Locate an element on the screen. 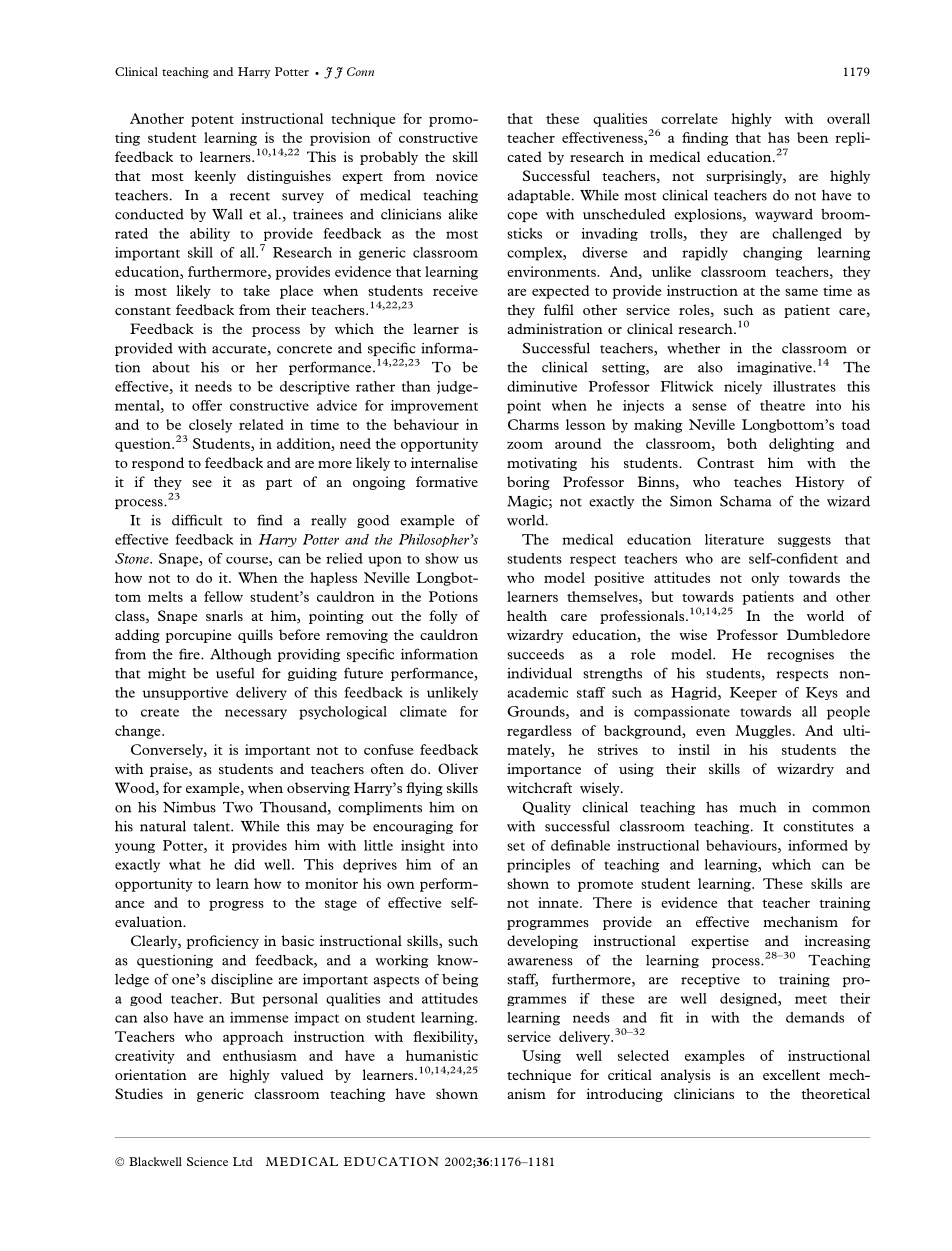  novice is located at coordinates (457, 175).
